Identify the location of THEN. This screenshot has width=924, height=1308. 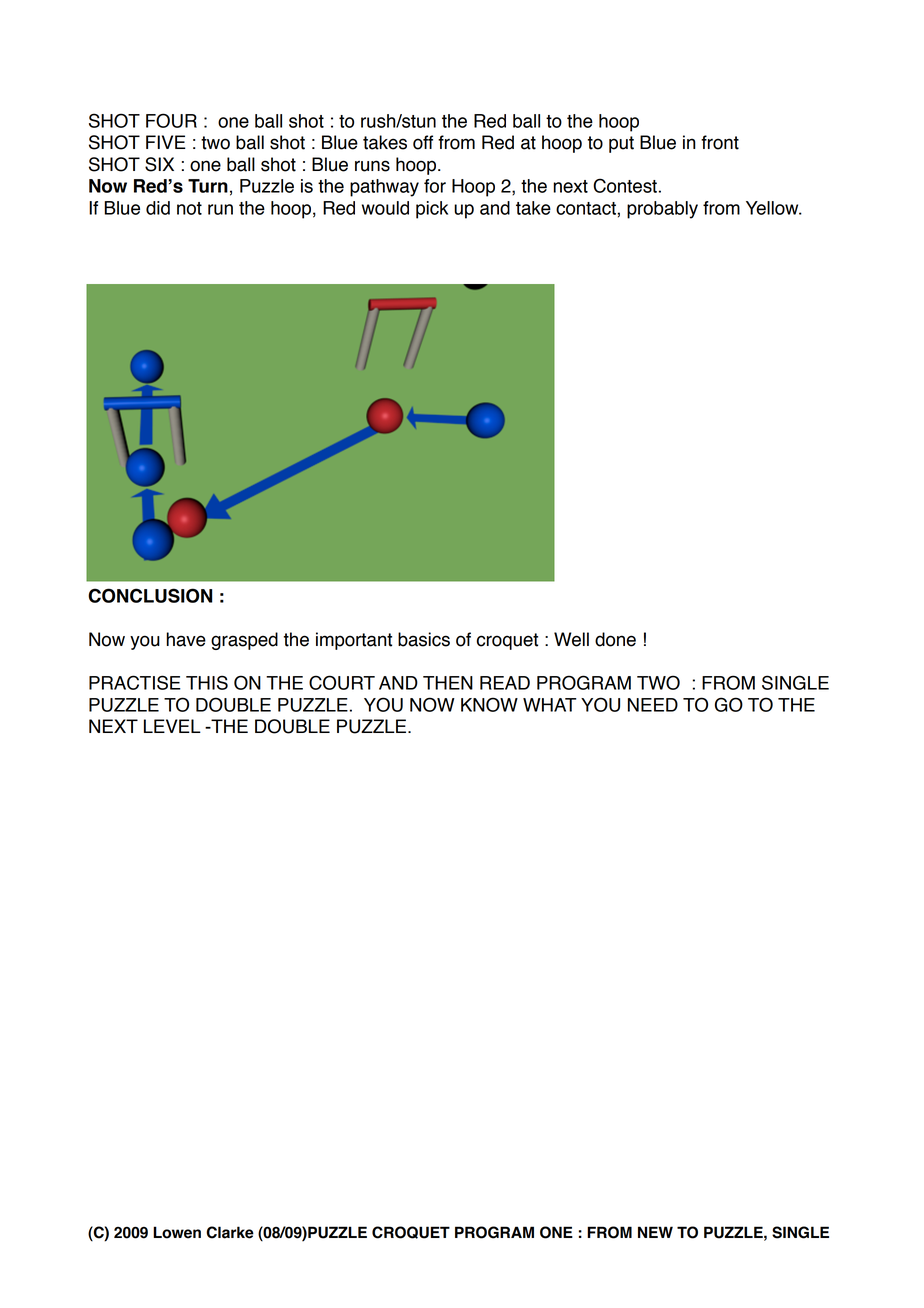
(448, 683).
